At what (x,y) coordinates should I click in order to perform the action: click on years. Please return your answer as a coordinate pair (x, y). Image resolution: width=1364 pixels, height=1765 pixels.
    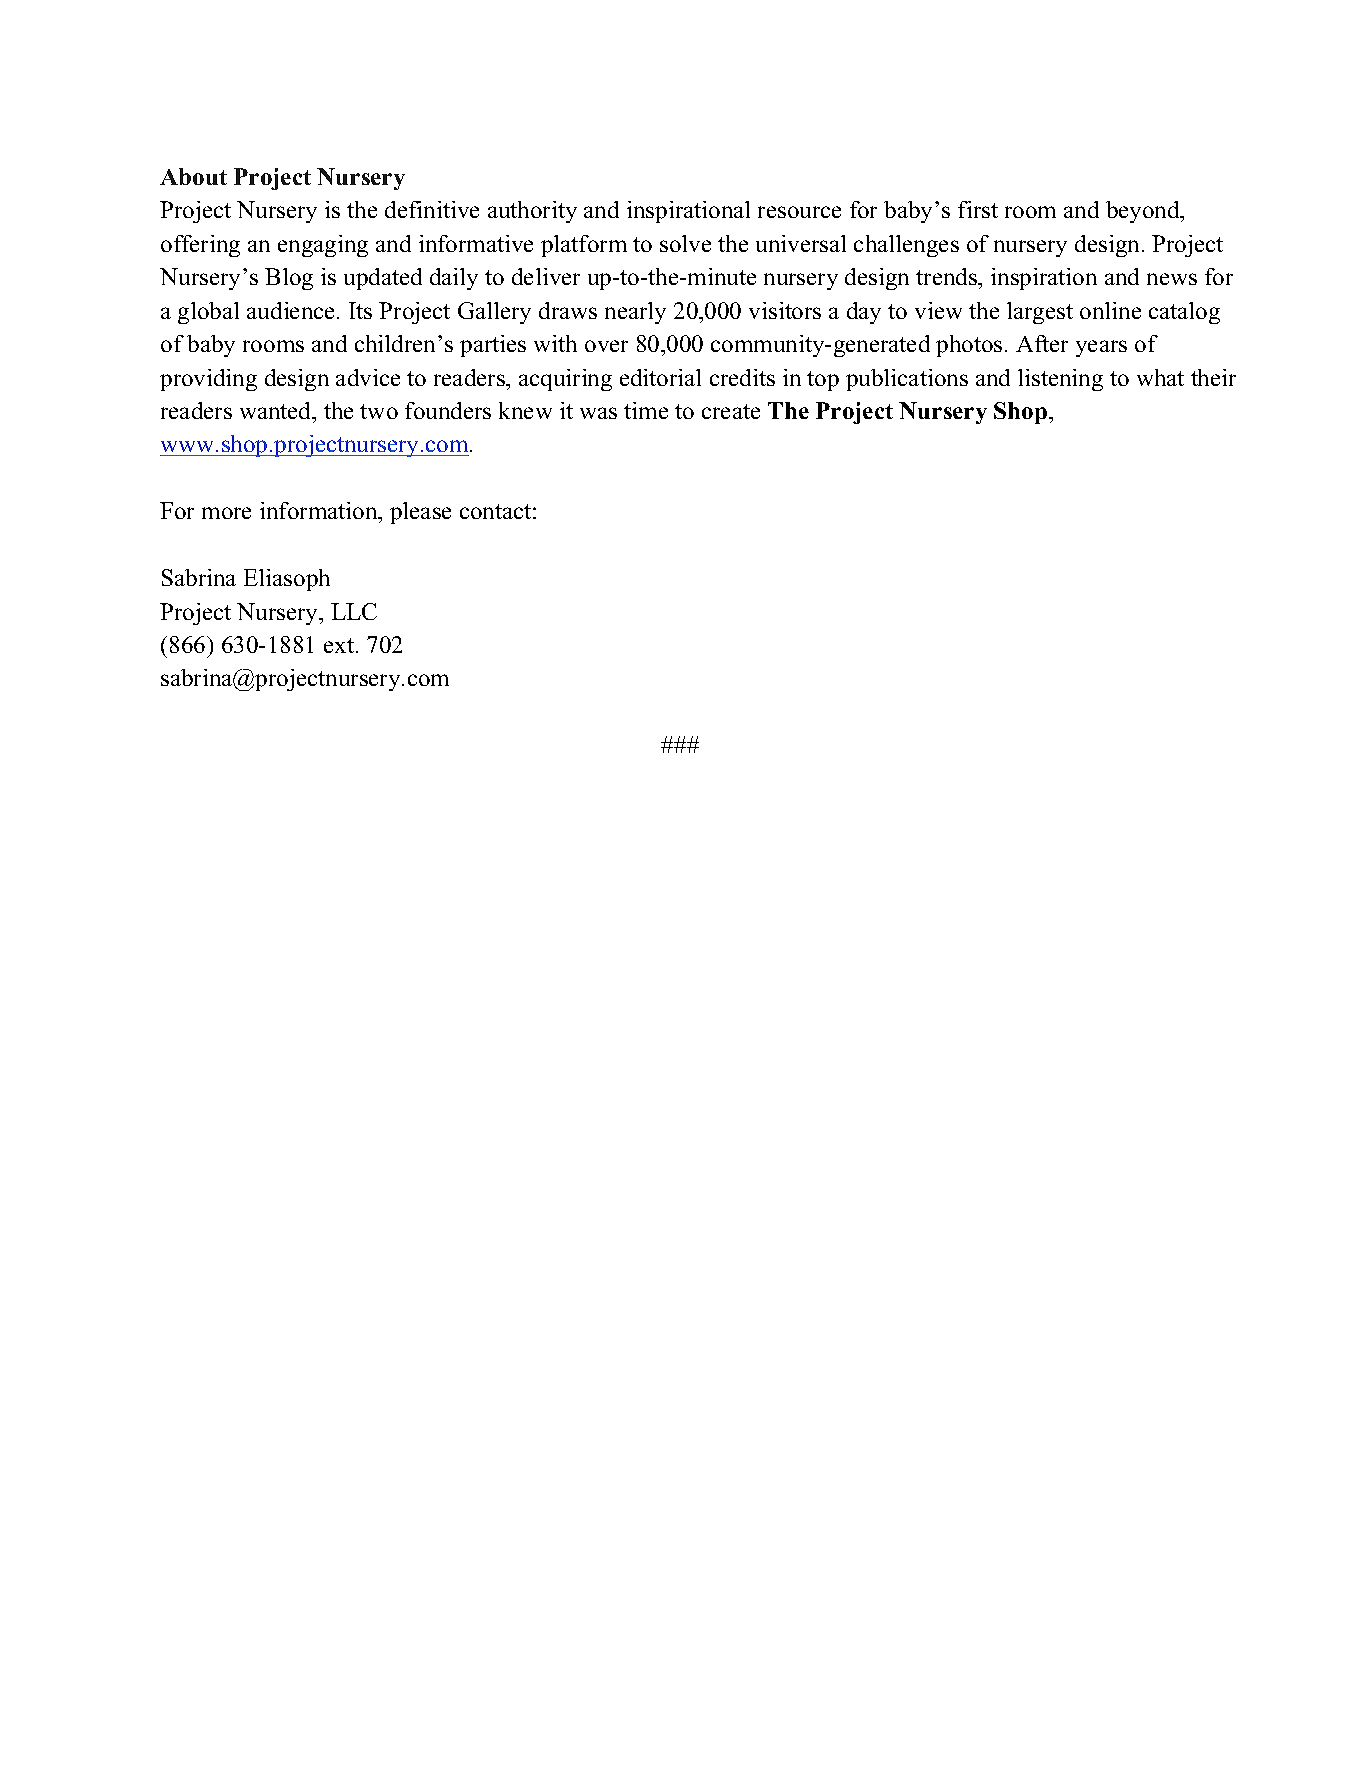
    Looking at the image, I should click on (1101, 348).
